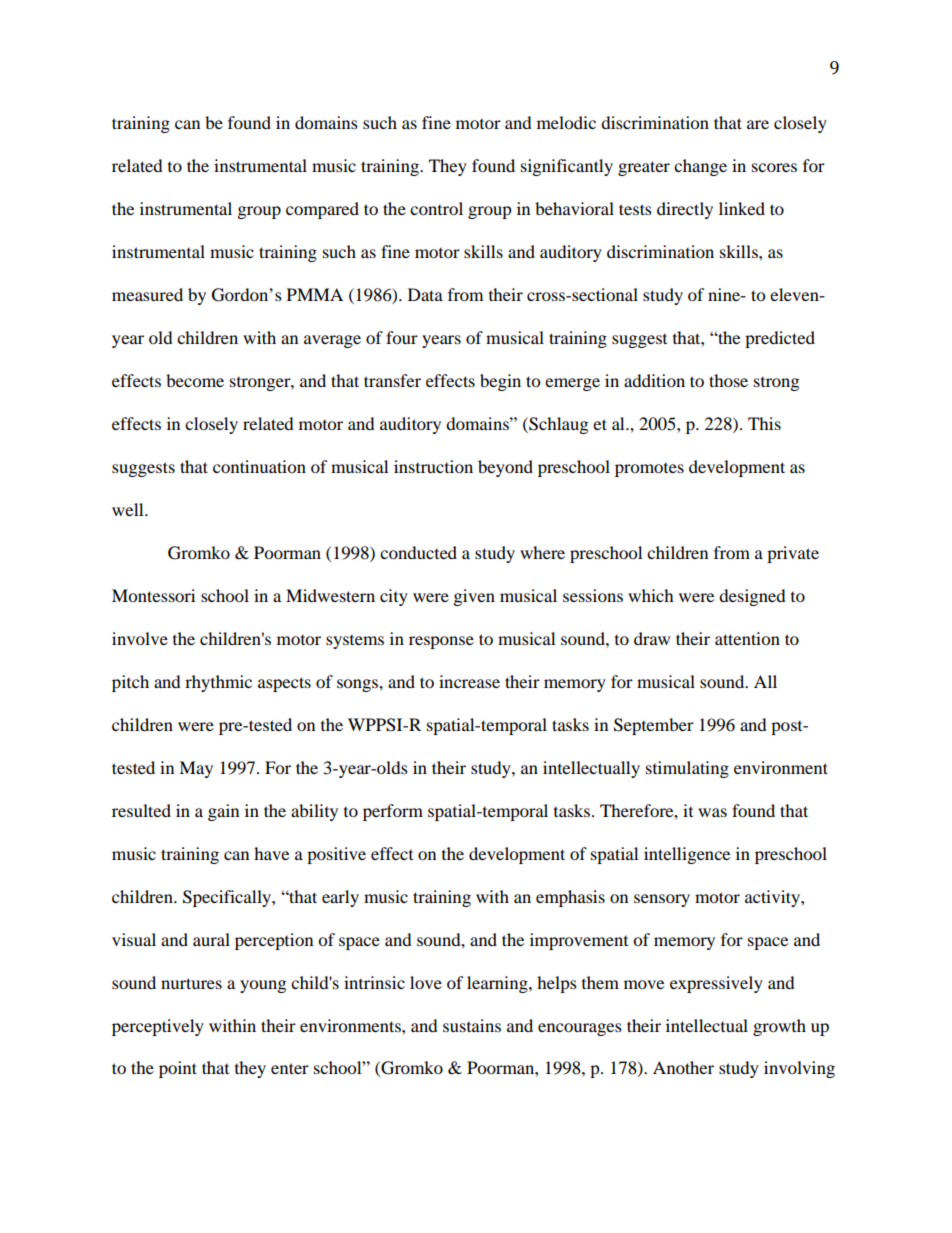 This page has height=1233, width=952. What do you see at coordinates (322, 210) in the page?
I see `compared` at bounding box center [322, 210].
